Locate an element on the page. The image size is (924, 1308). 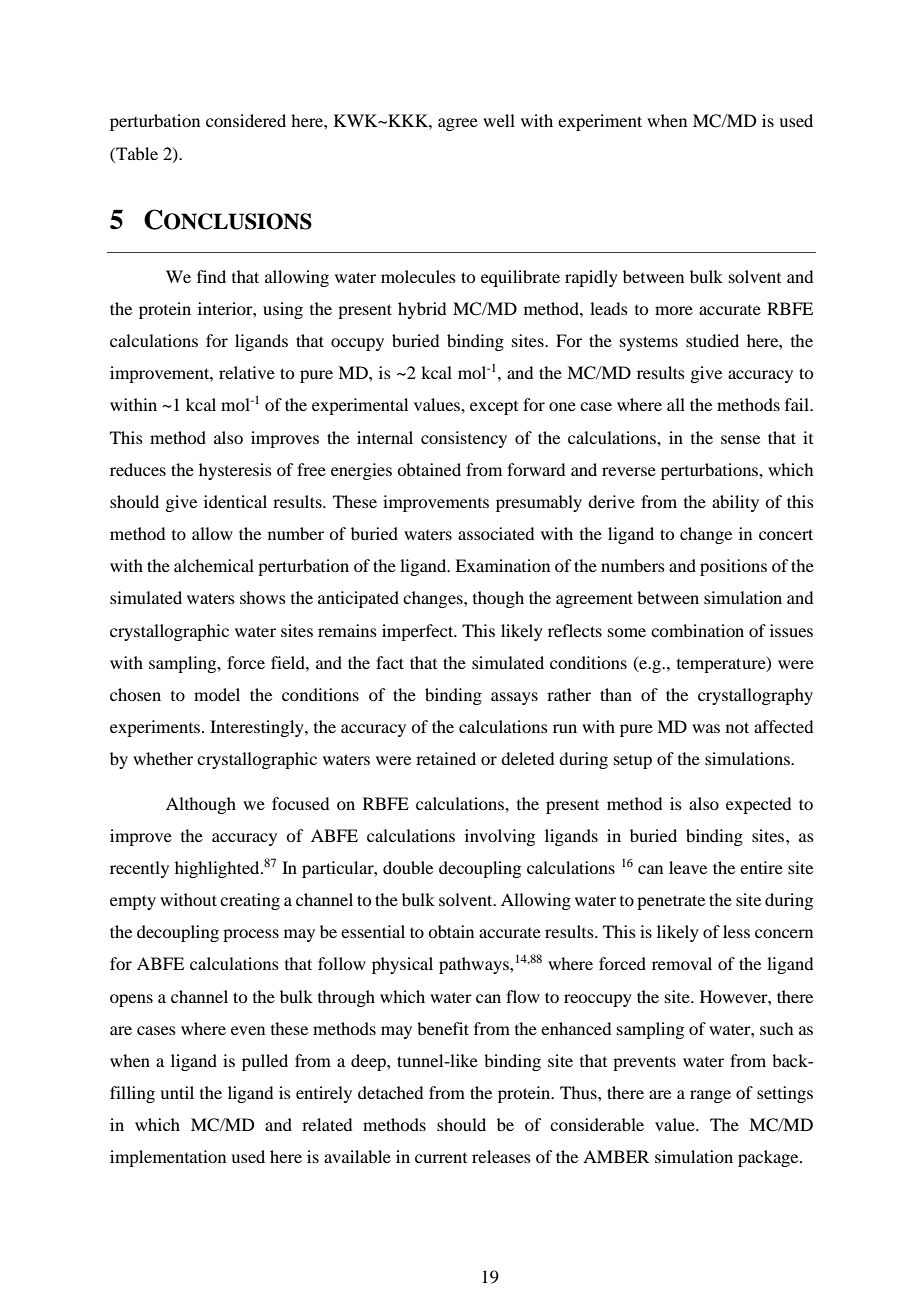
considered is located at coordinates (246, 120).
